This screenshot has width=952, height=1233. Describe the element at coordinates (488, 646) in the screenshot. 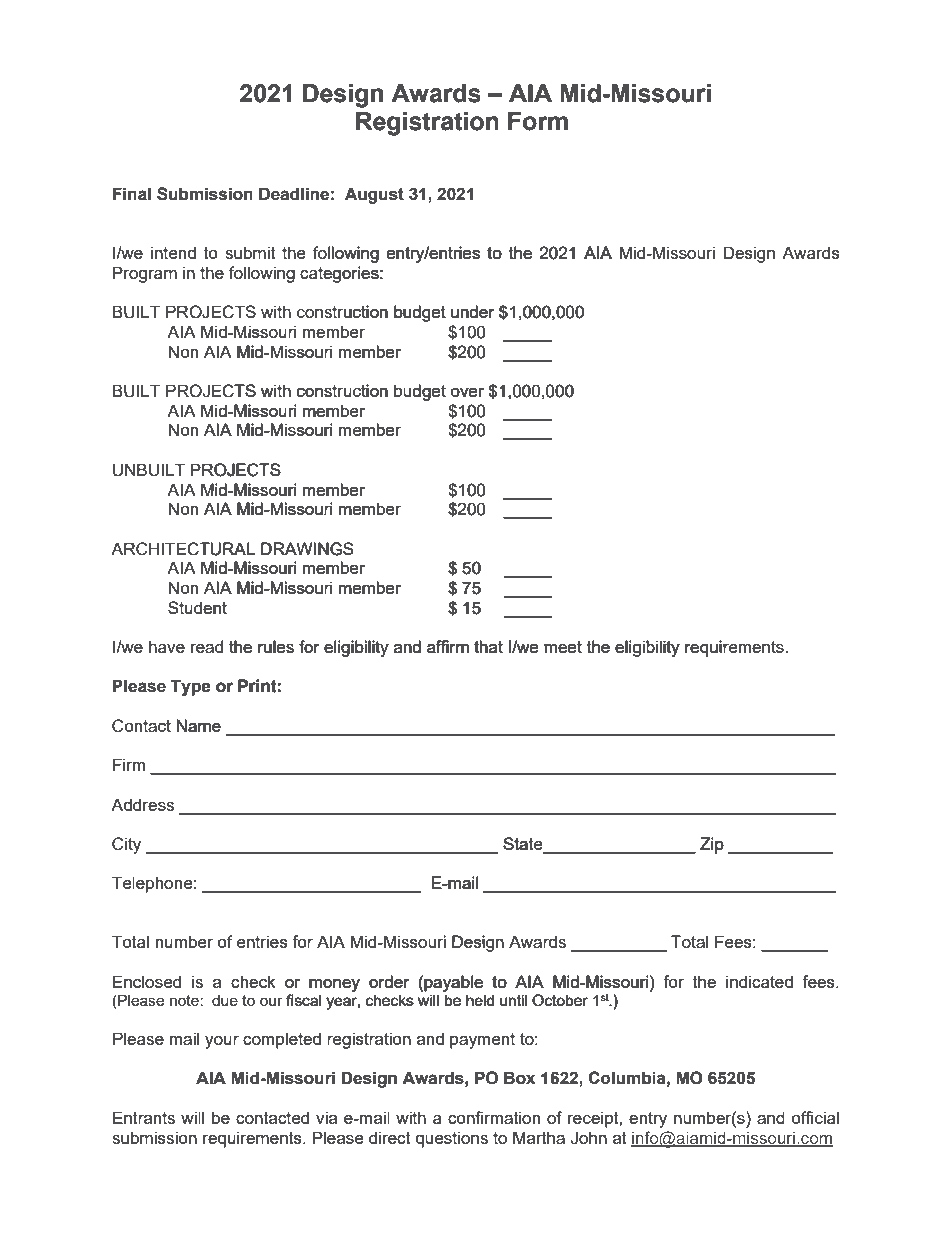

I see `that` at that location.
